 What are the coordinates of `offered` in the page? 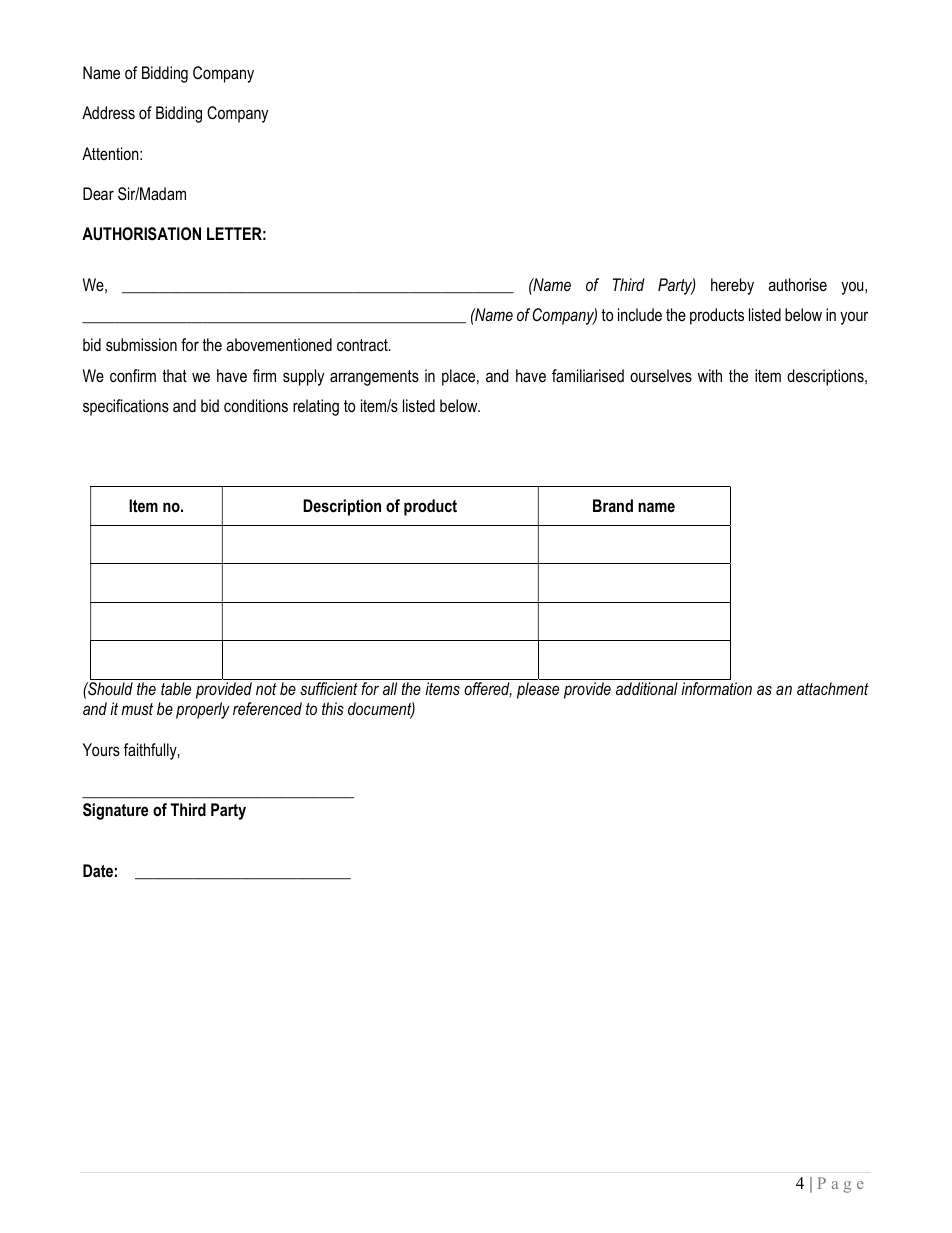 It's located at (488, 690).
